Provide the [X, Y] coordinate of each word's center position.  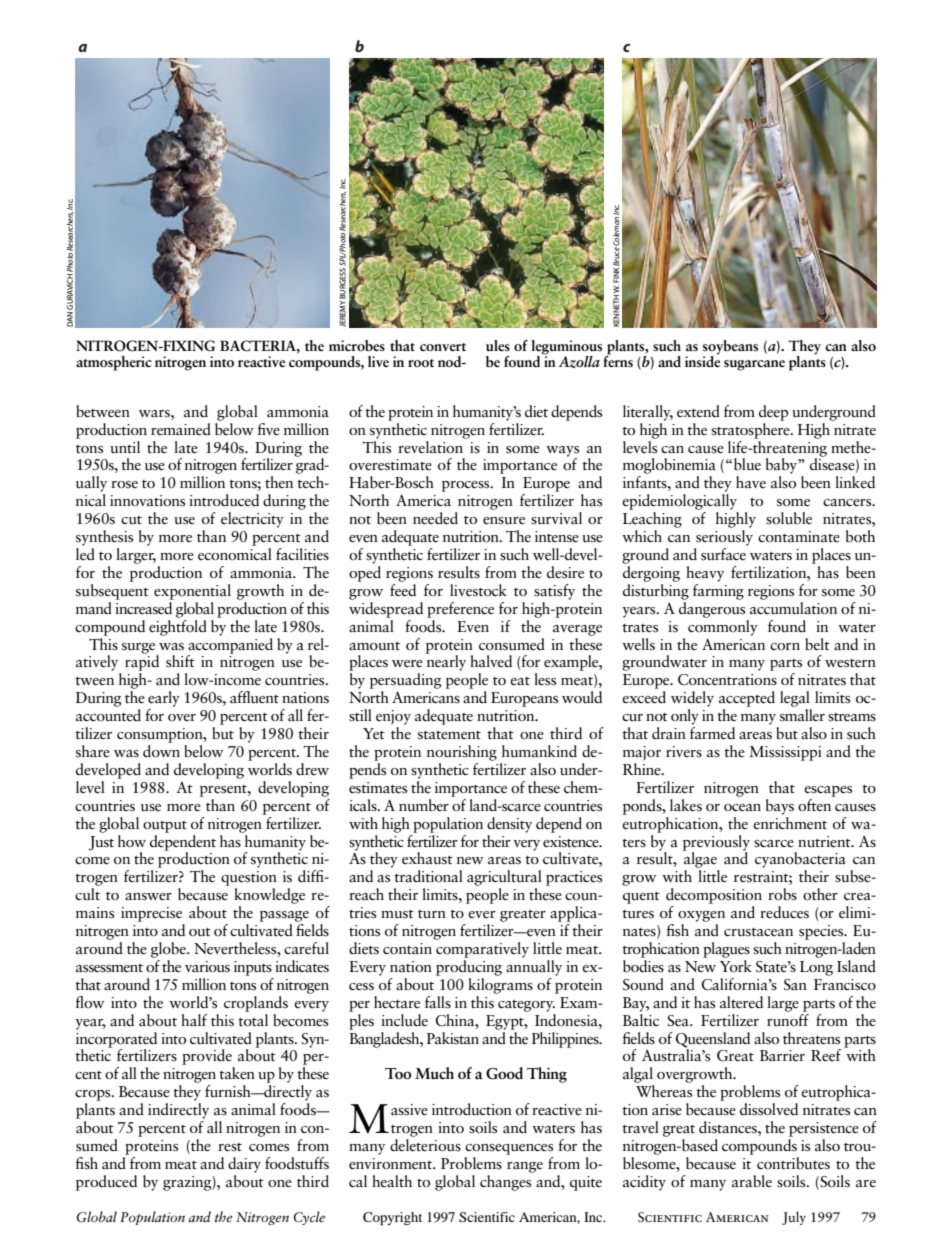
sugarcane [754, 365]
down [161, 751]
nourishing [462, 753]
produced [106, 1183]
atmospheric [114, 363]
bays [780, 807]
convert [443, 347]
